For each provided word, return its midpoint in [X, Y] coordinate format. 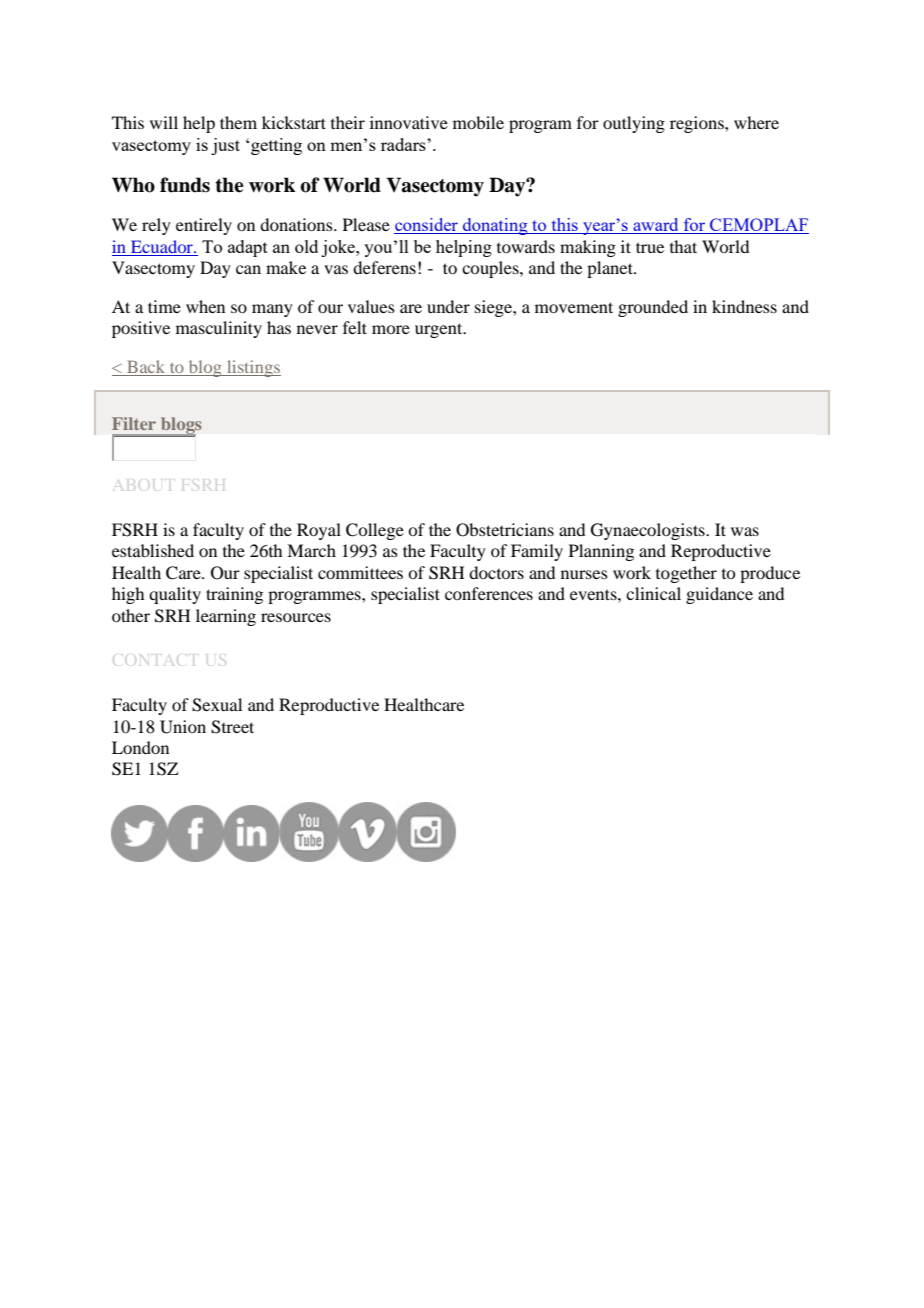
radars [404, 144]
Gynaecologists [649, 531]
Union [183, 727]
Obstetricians [505, 530]
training [234, 595]
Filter [134, 423]
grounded [653, 308]
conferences [489, 593]
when [205, 306]
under [448, 306]
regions [698, 124]
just [225, 146]
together [686, 574]
